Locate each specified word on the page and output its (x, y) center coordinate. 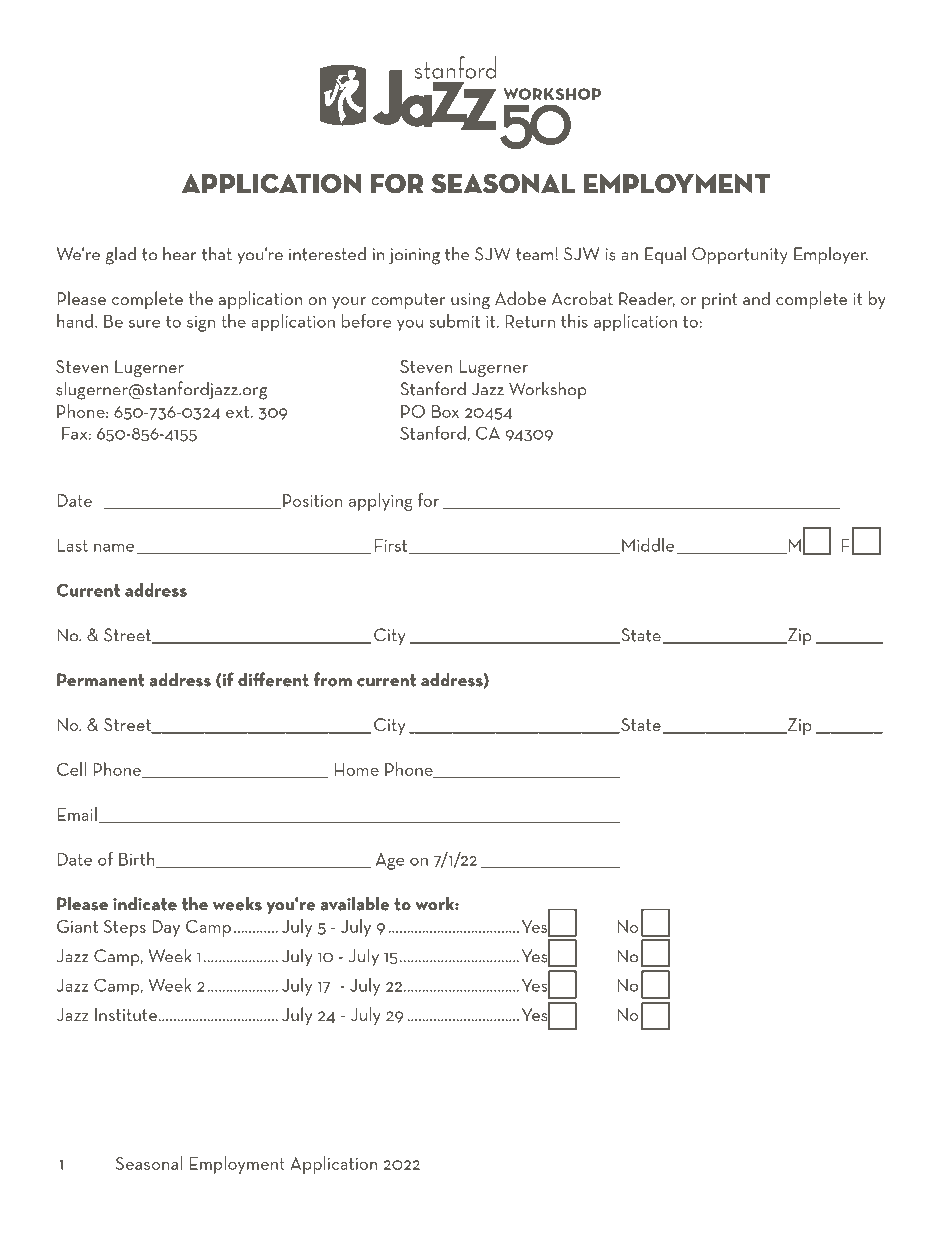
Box (445, 411)
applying (381, 502)
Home (356, 769)
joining (414, 256)
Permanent (101, 680)
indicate (145, 903)
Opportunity (740, 255)
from (333, 679)
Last (72, 545)
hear (179, 253)
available (355, 903)
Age (390, 861)
